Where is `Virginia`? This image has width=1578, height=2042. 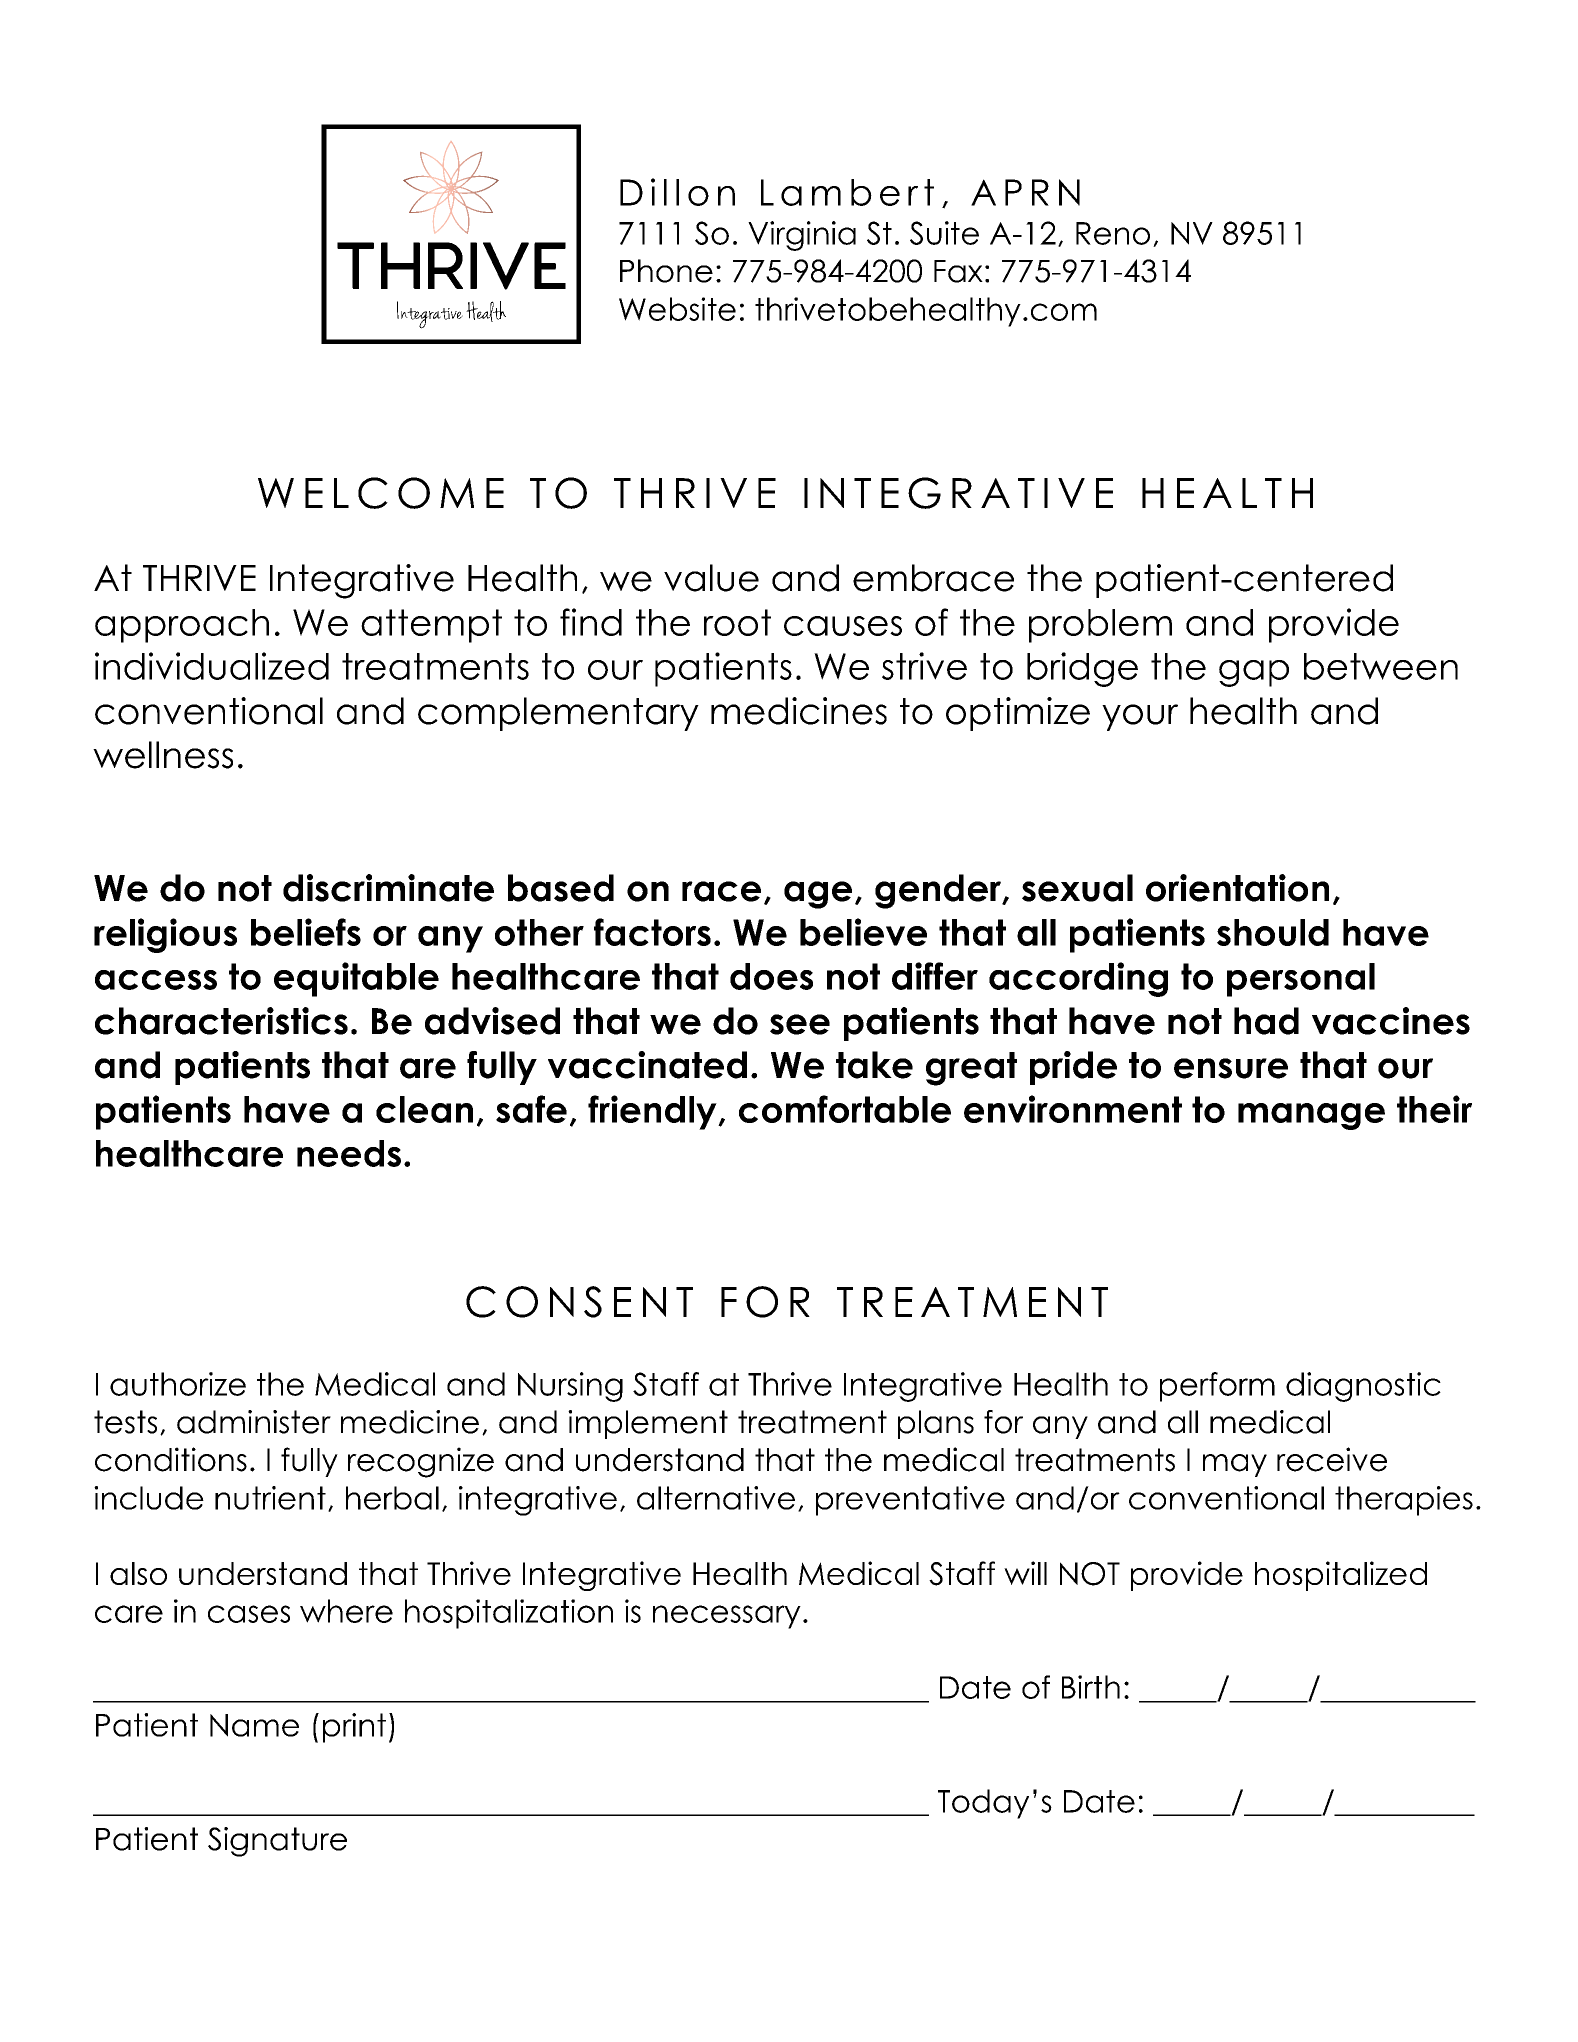 Virginia is located at coordinates (802, 236).
